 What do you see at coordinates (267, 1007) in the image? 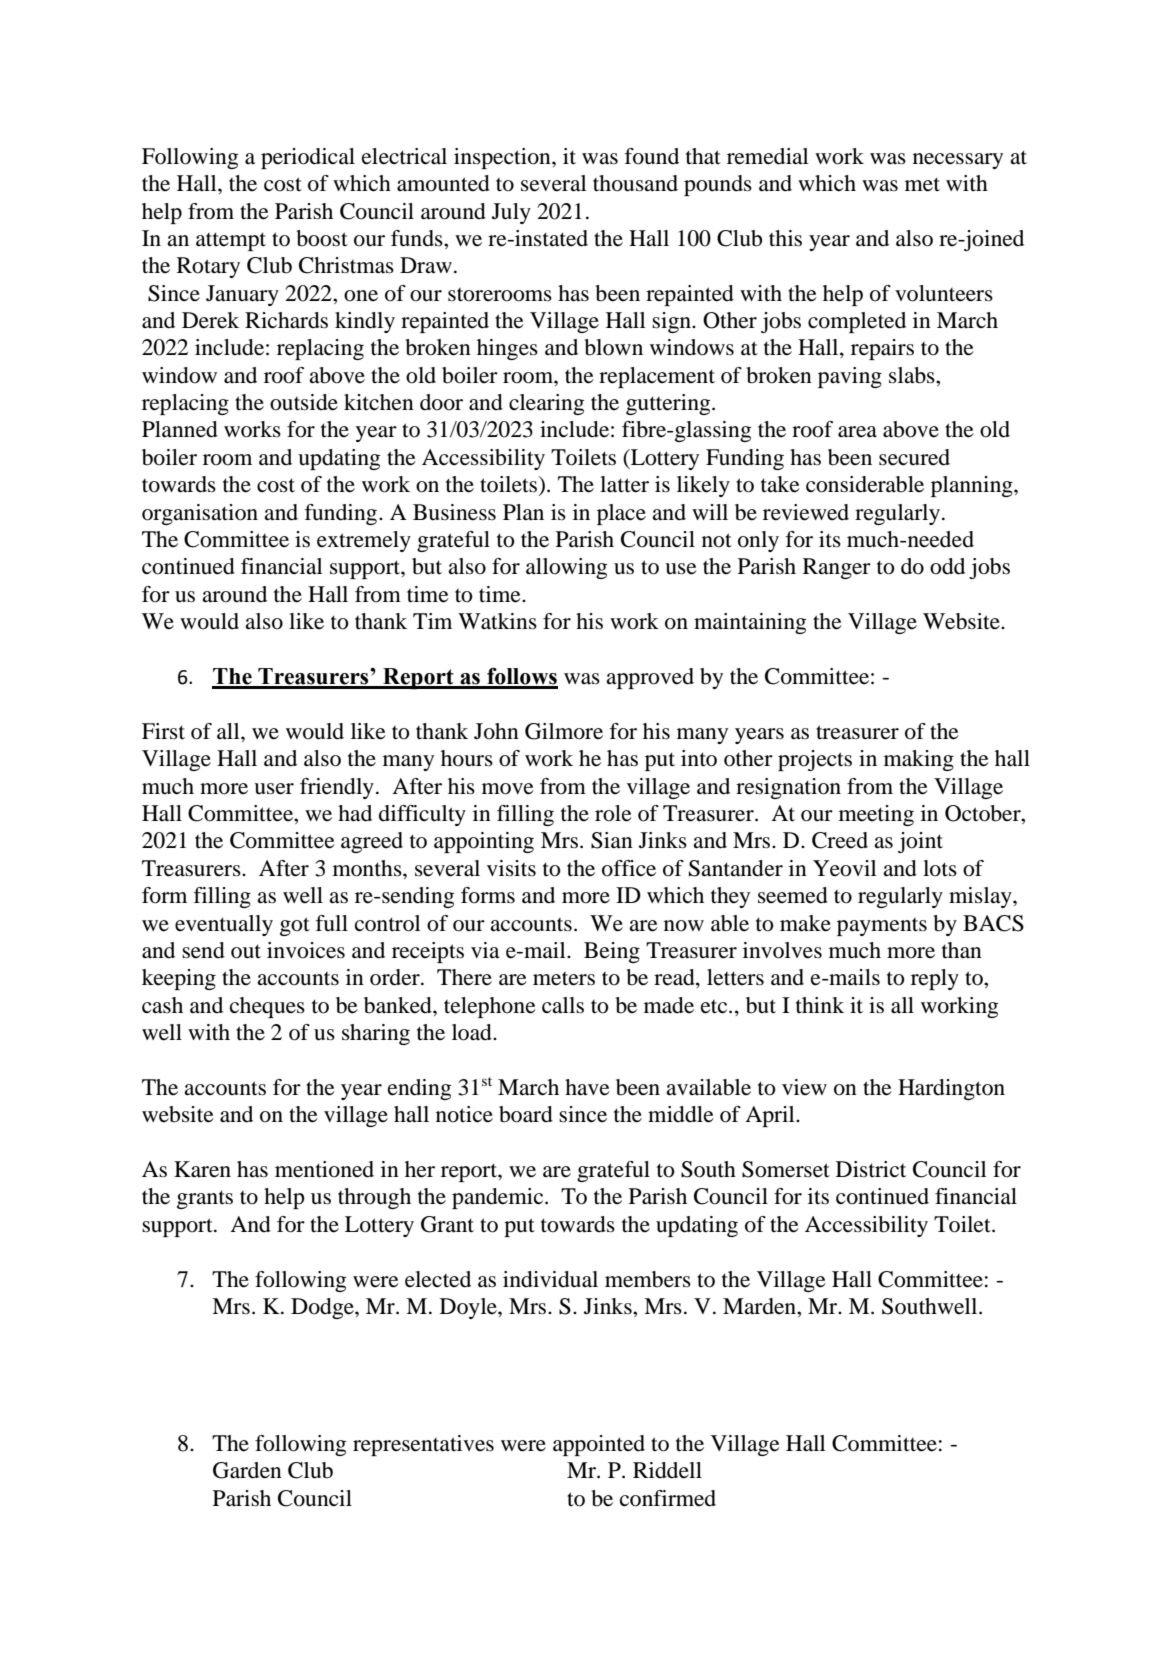
I see `cheques` at bounding box center [267, 1007].
